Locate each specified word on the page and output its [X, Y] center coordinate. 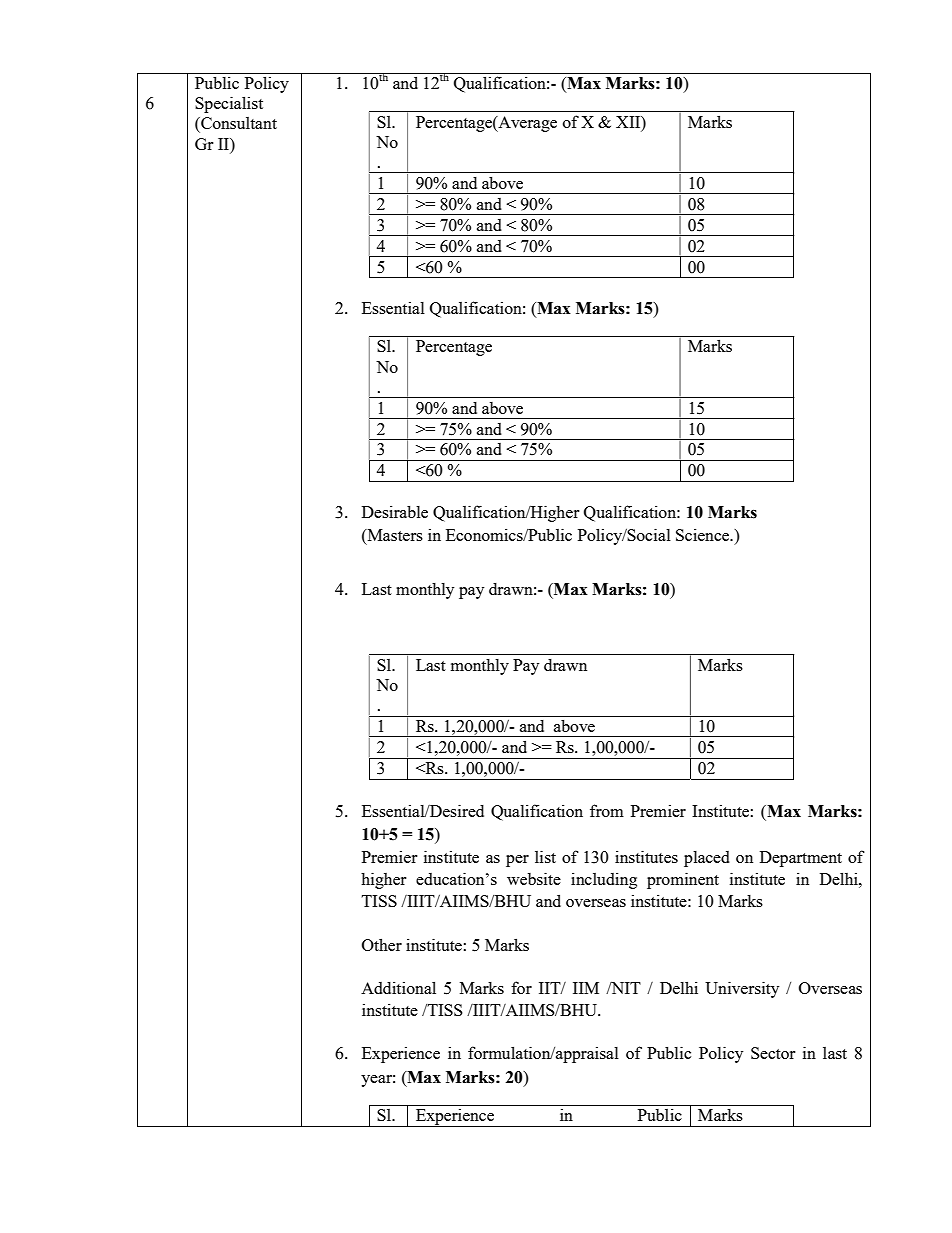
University [742, 989]
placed [707, 859]
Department [801, 859]
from [607, 810]
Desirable [395, 511]
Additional [398, 987]
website [534, 878]
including [604, 880]
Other [382, 944]
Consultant [238, 123]
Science [704, 534]
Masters [394, 535]
